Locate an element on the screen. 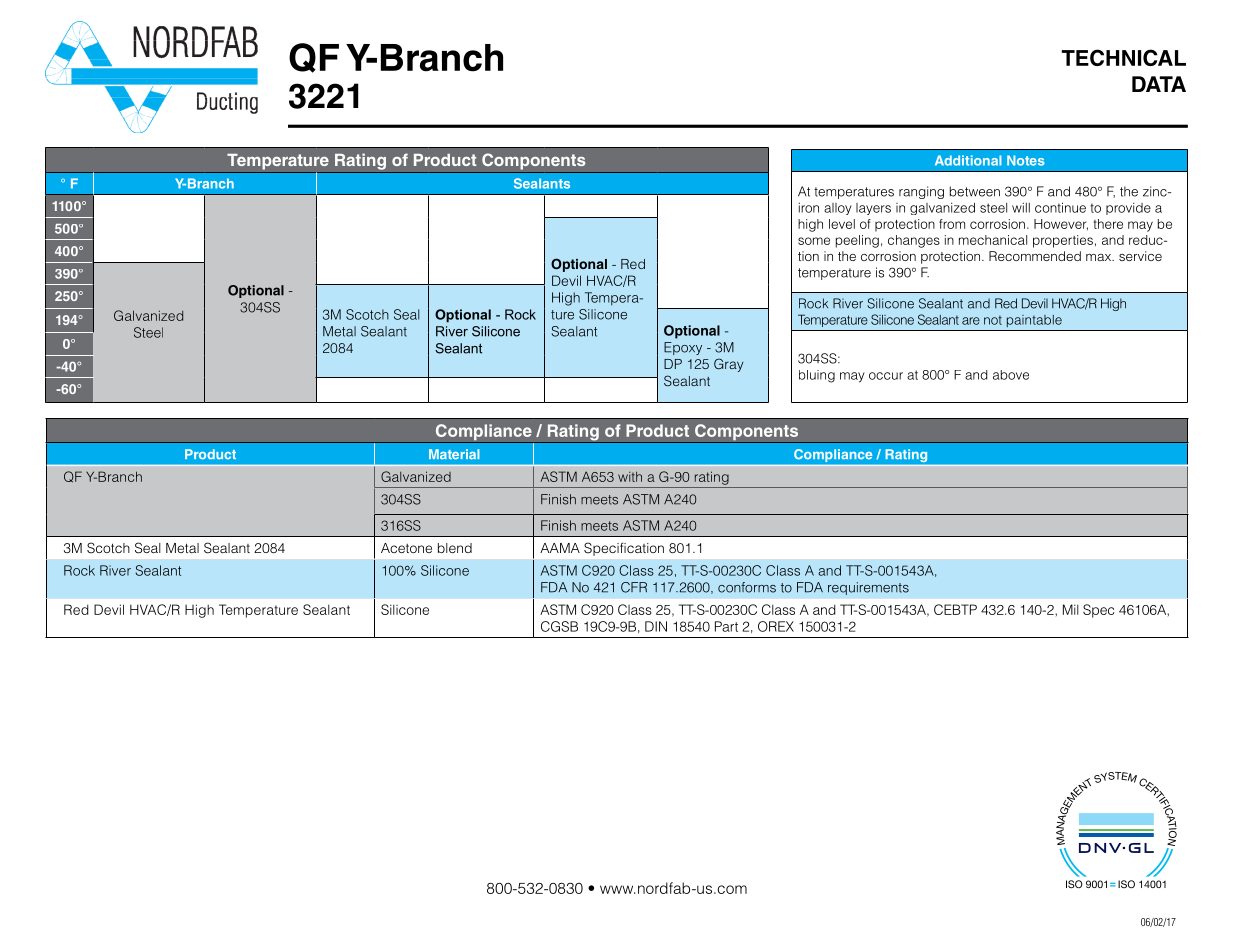 The height and width of the screenshot is (952, 1233). Epoxy is located at coordinates (683, 348).
